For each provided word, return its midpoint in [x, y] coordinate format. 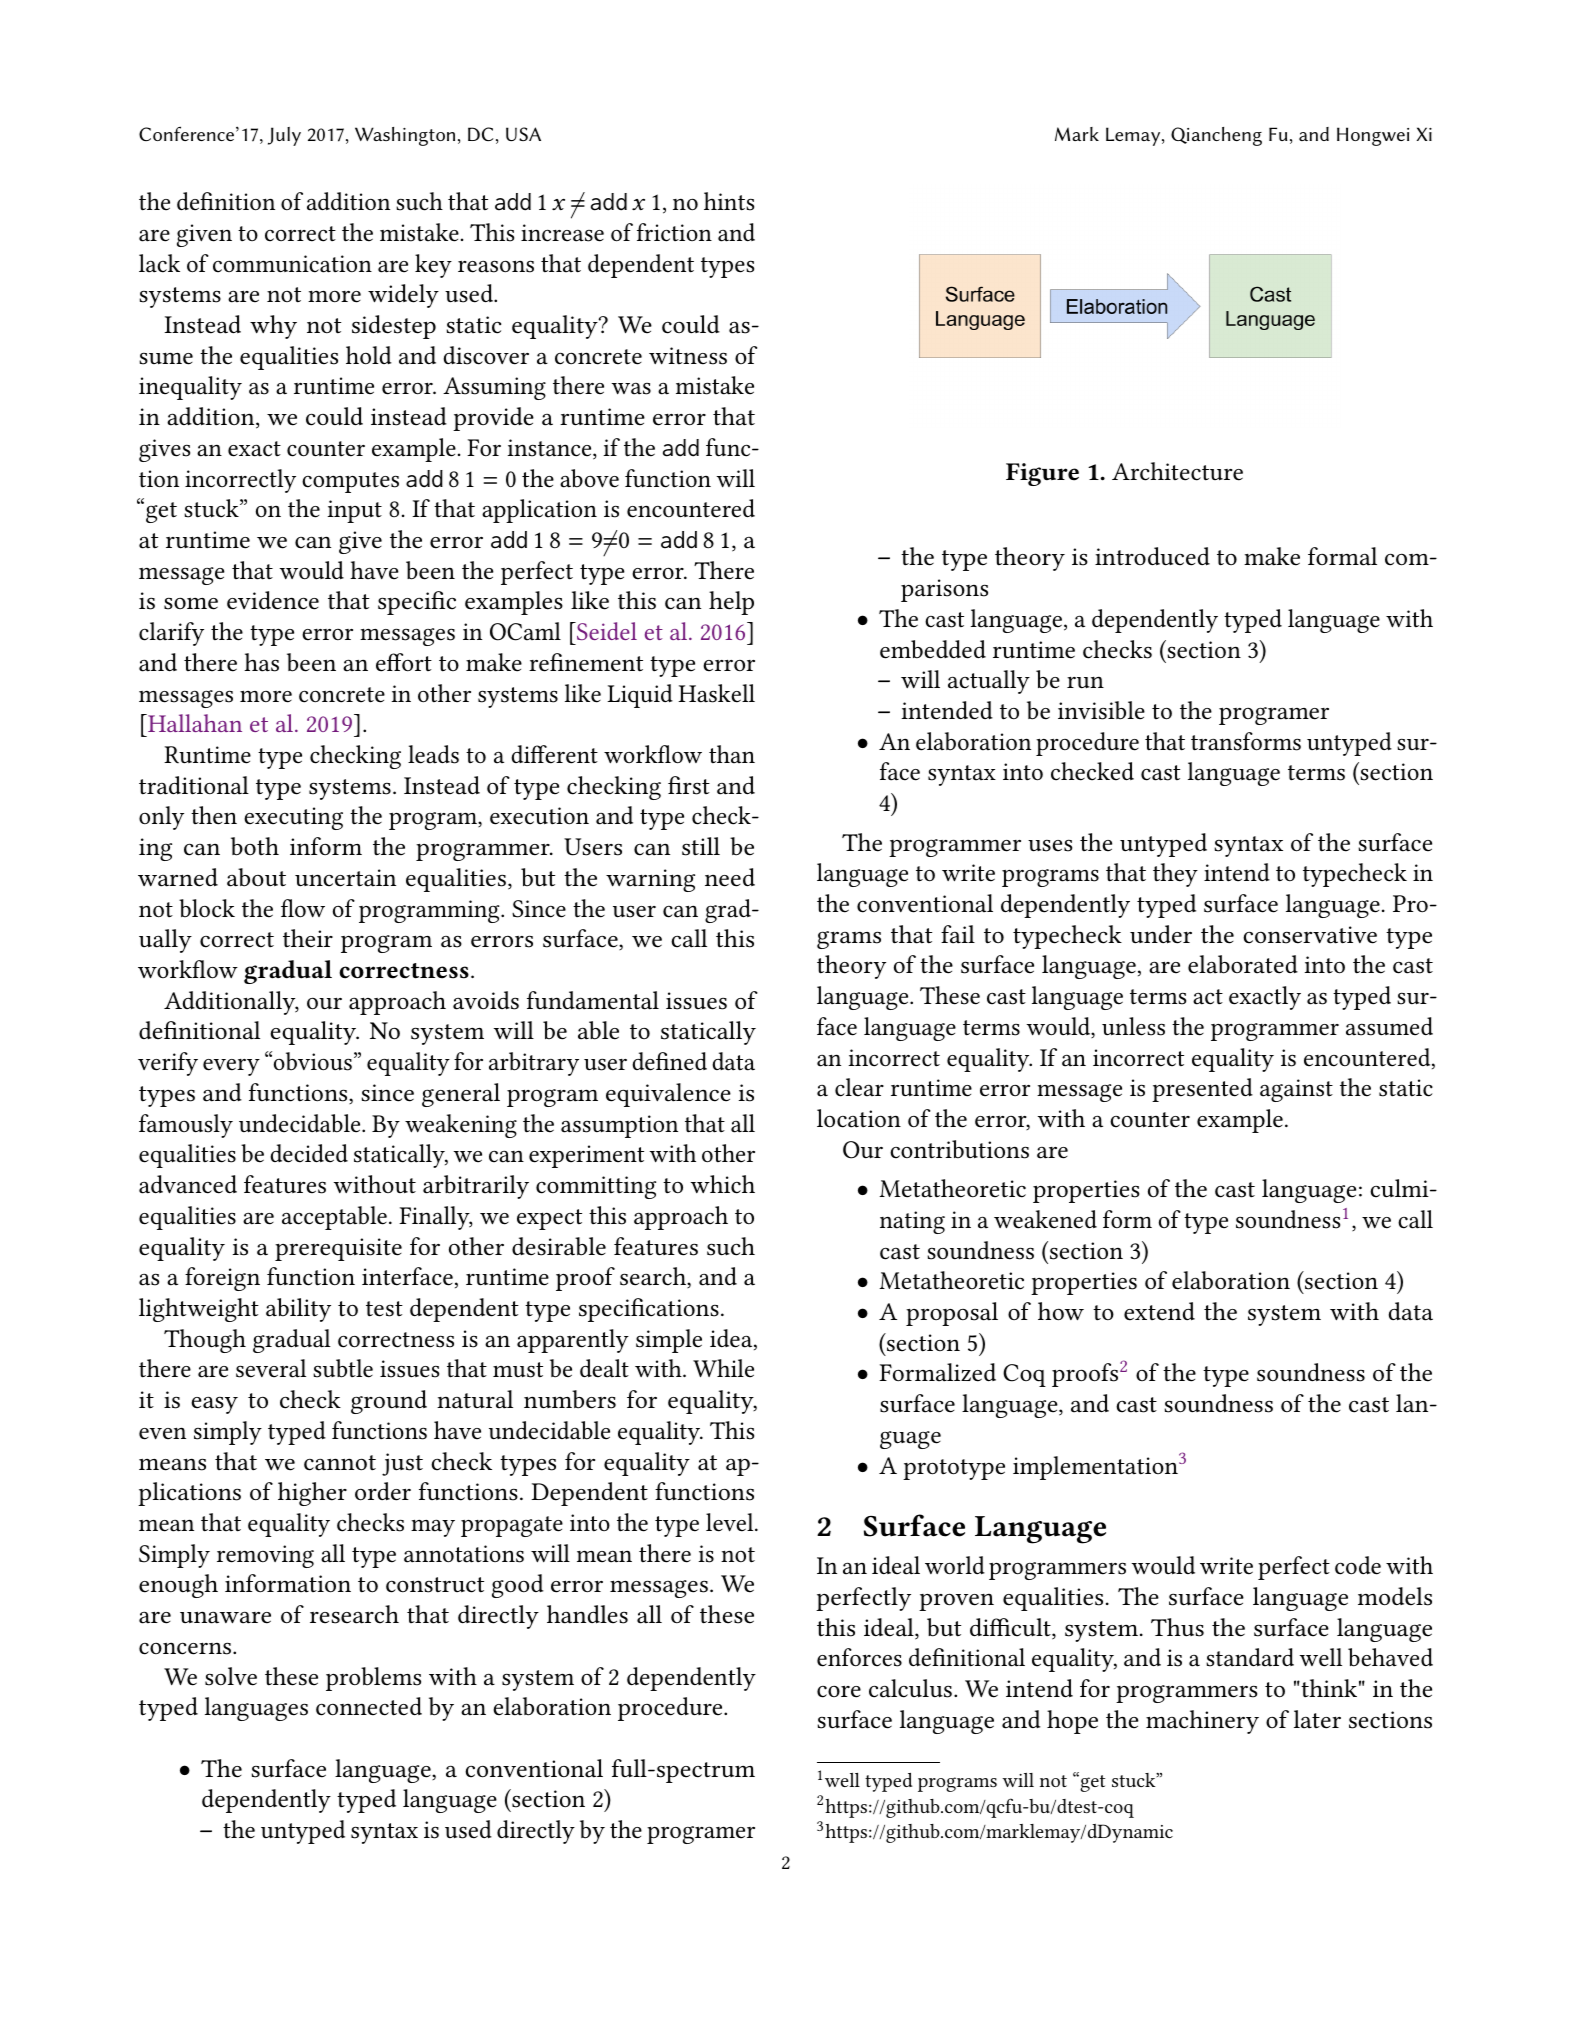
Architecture [1177, 471]
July [284, 136]
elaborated [1243, 964]
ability [298, 1310]
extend [1159, 1311]
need [730, 877]
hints [729, 201]
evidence [273, 600]
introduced [1152, 556]
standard [1250, 1657]
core [839, 1692]
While [723, 1368]
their [308, 938]
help [731, 603]
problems [373, 1679]
